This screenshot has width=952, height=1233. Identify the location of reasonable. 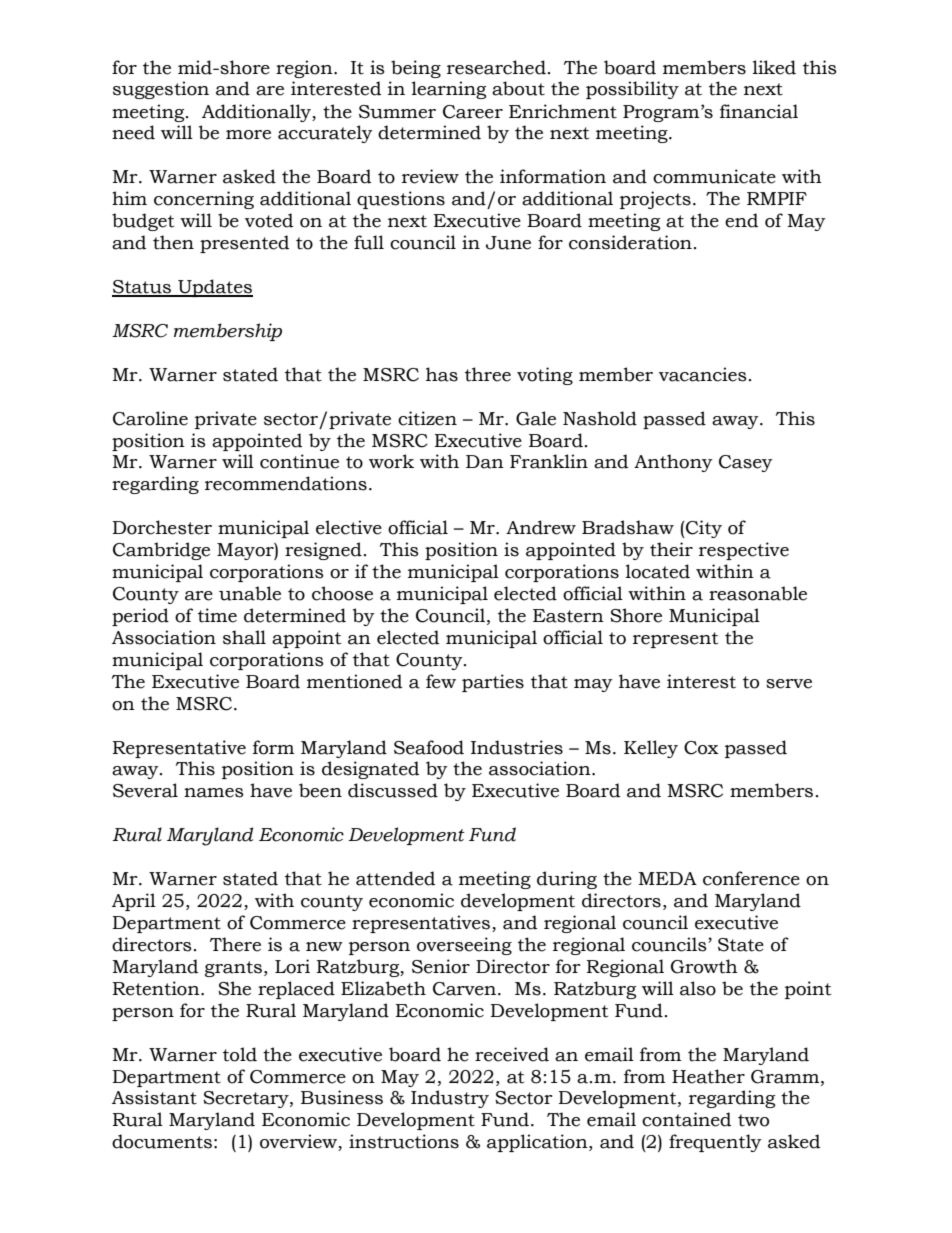
(758, 593).
